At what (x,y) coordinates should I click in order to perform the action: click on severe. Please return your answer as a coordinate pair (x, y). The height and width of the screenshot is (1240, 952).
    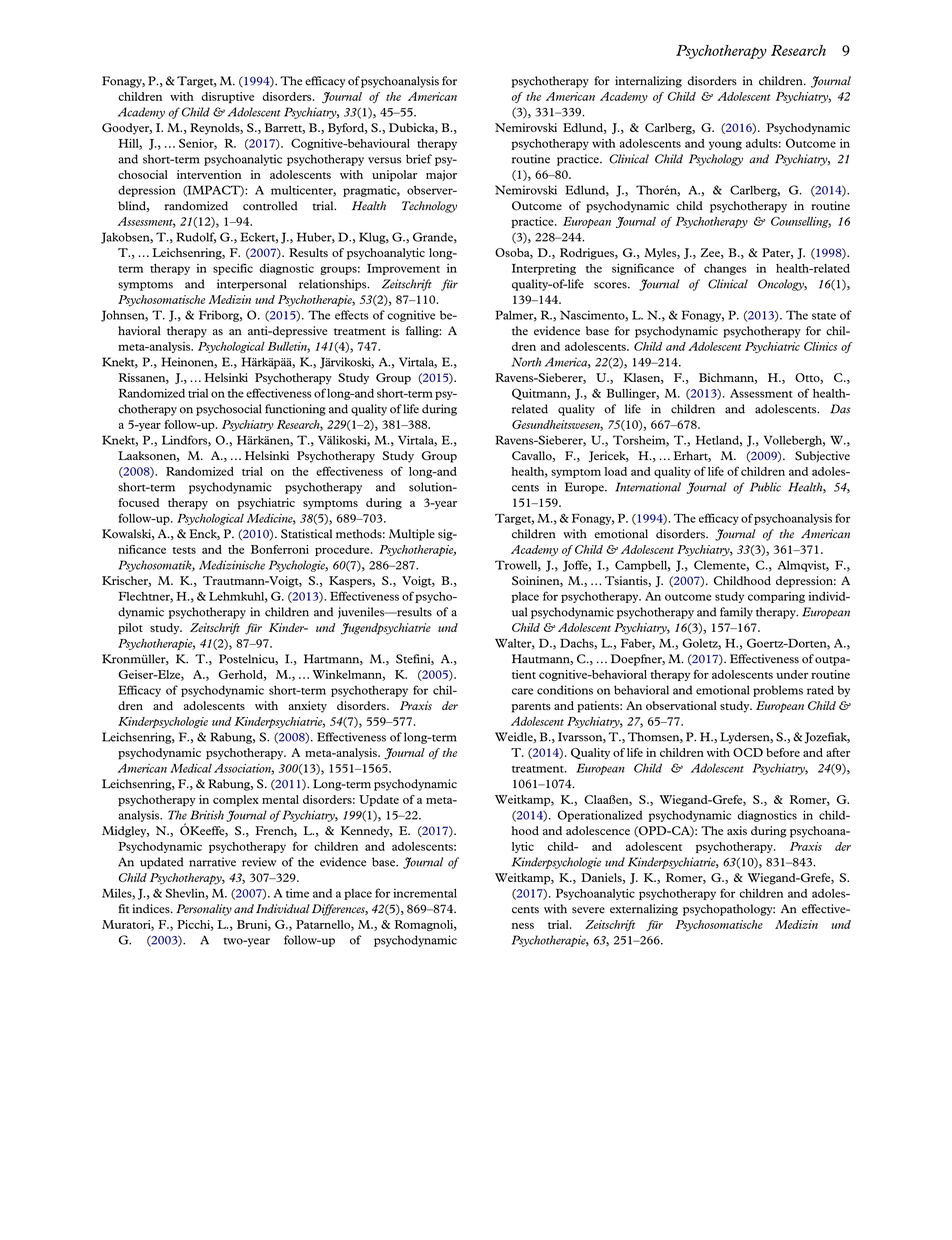
    Looking at the image, I should click on (588, 910).
